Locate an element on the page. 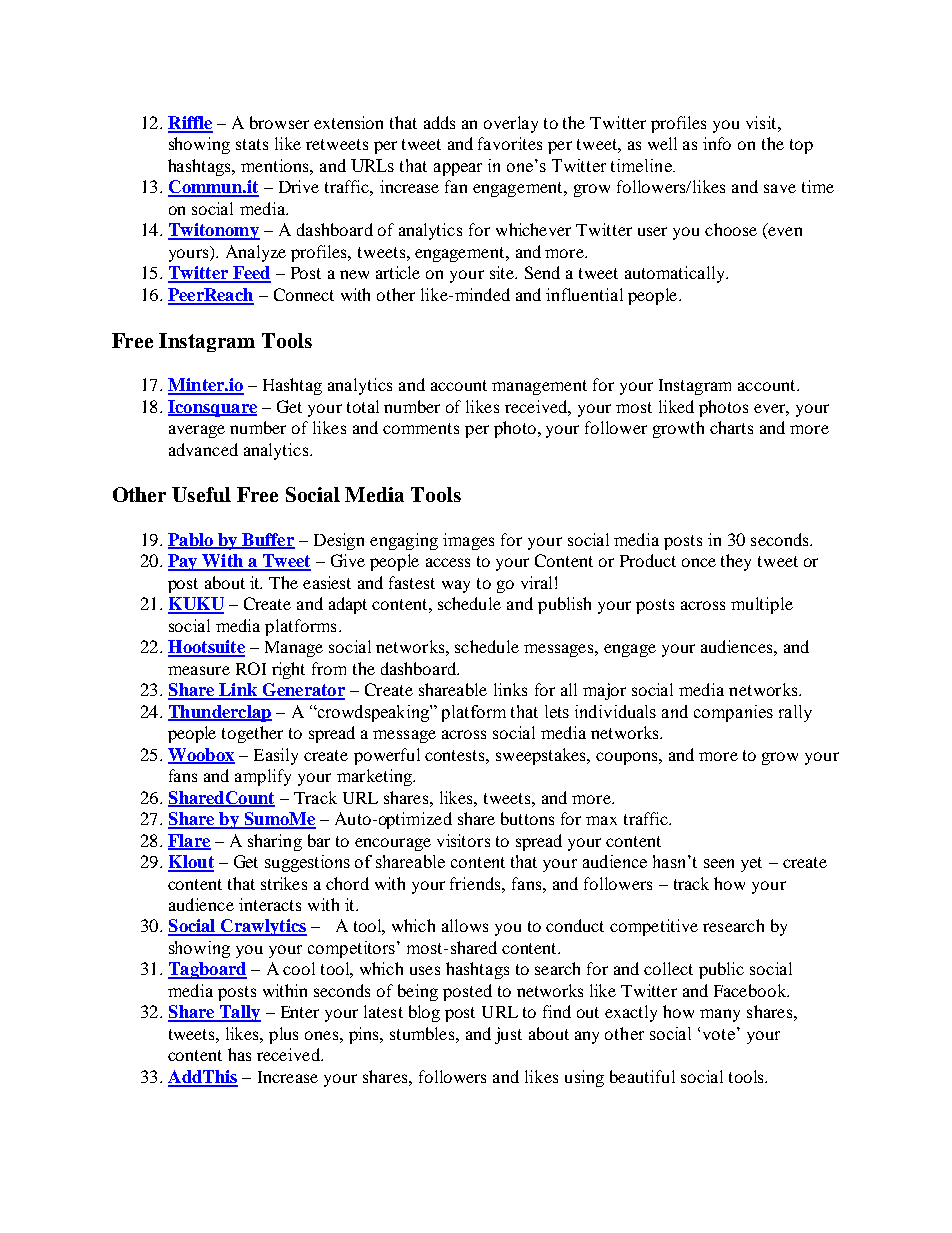 The height and width of the image is (1233, 952). info is located at coordinates (717, 143).
